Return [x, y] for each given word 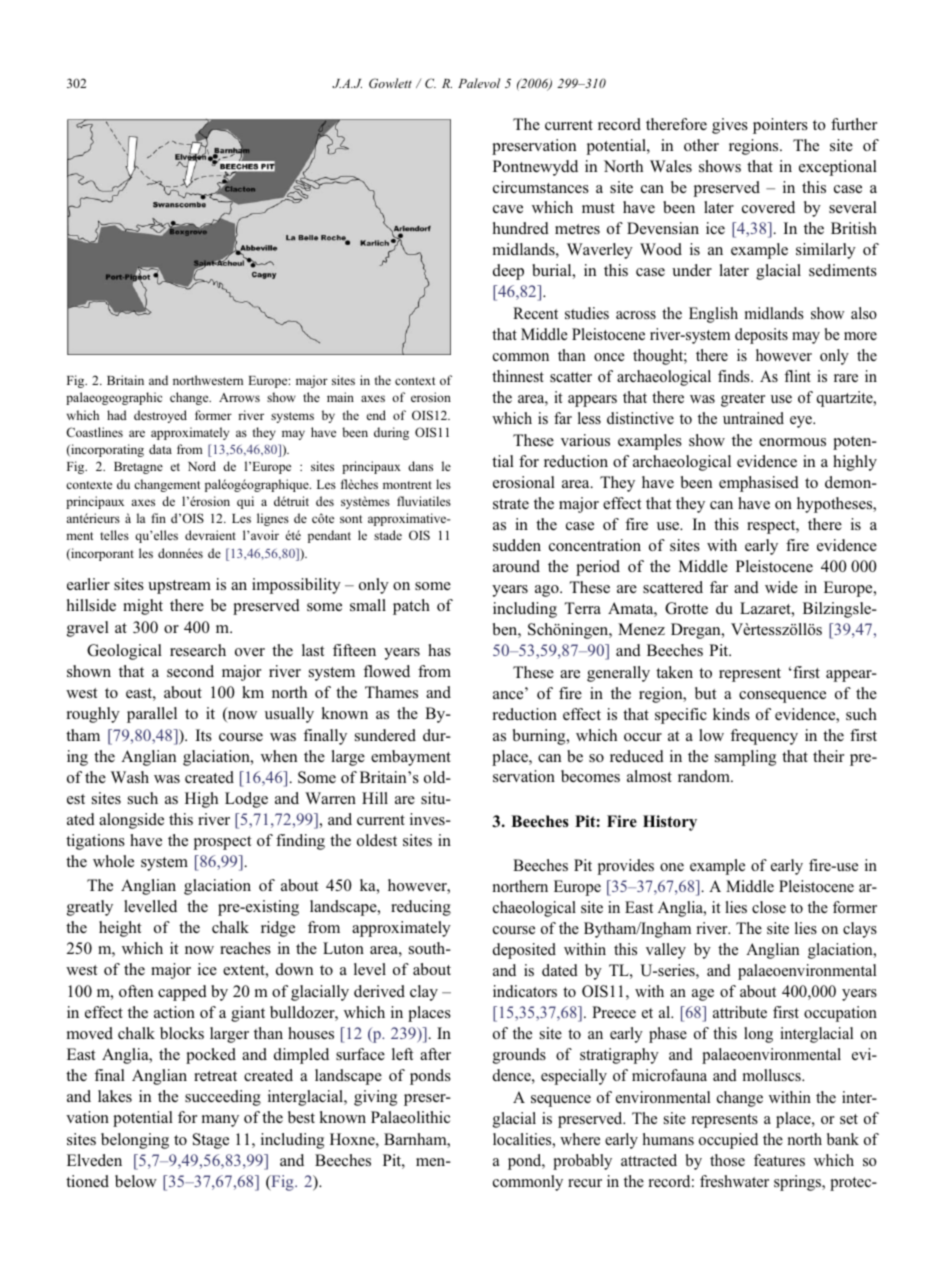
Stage [211, 1141]
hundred [521, 228]
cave [508, 209]
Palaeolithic [410, 1117]
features [779, 1160]
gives [730, 126]
